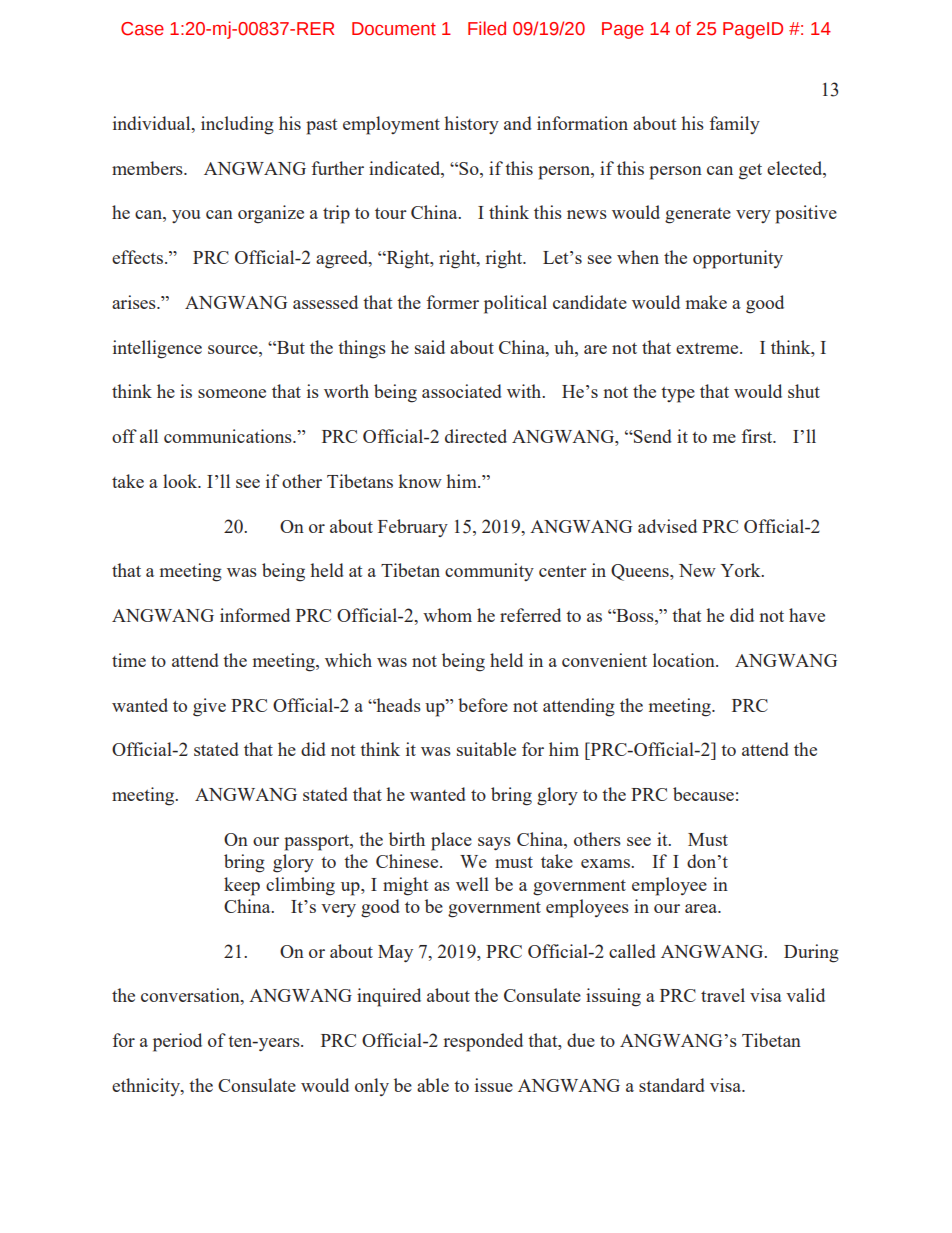  Describe the element at coordinates (487, 28) in the screenshot. I see `Filed` at that location.
